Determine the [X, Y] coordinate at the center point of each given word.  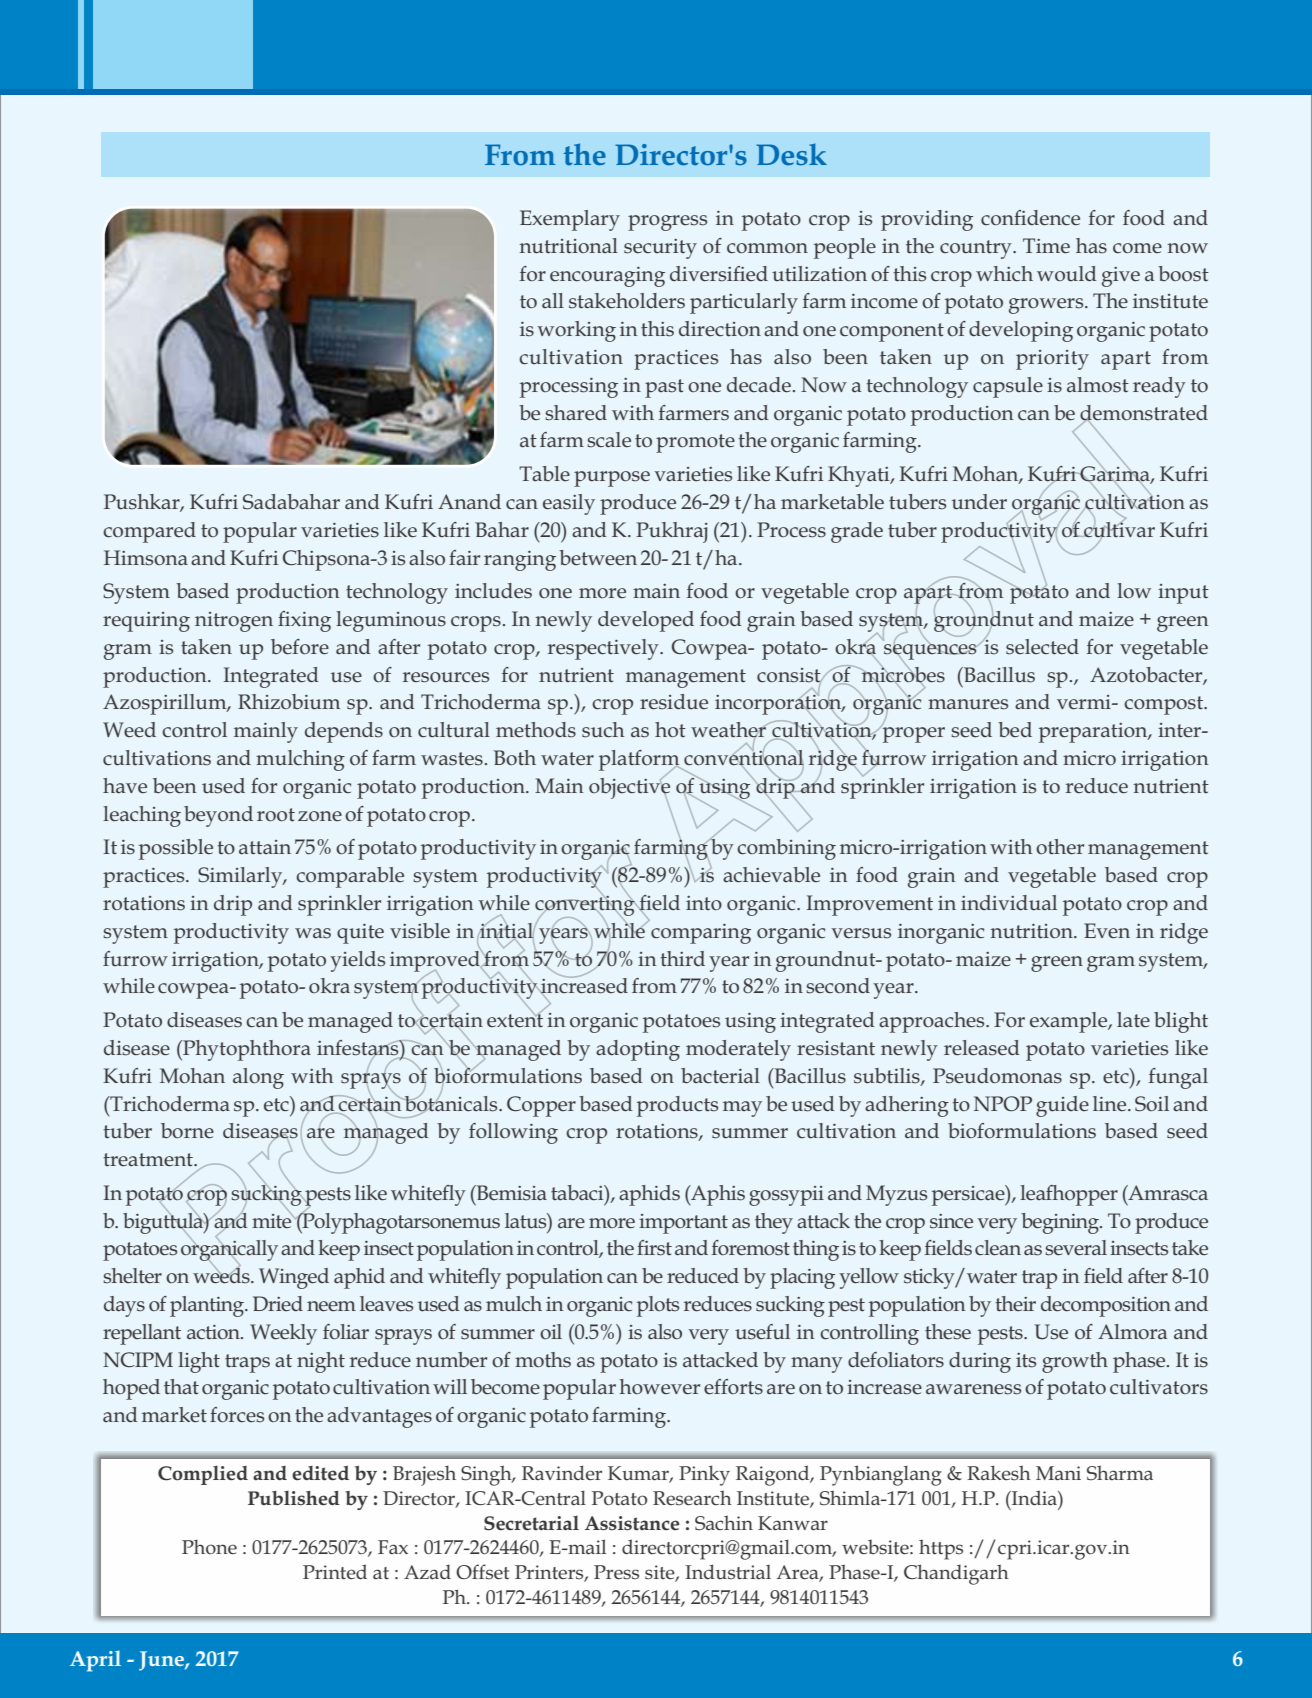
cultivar [1118, 529]
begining [1061, 1223]
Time [1046, 246]
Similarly [241, 877]
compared [149, 532]
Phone [209, 1547]
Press [616, 1572]
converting [586, 905]
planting [208, 1306]
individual [1009, 903]
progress [667, 223]
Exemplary [570, 220]
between [598, 558]
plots [658, 1306]
